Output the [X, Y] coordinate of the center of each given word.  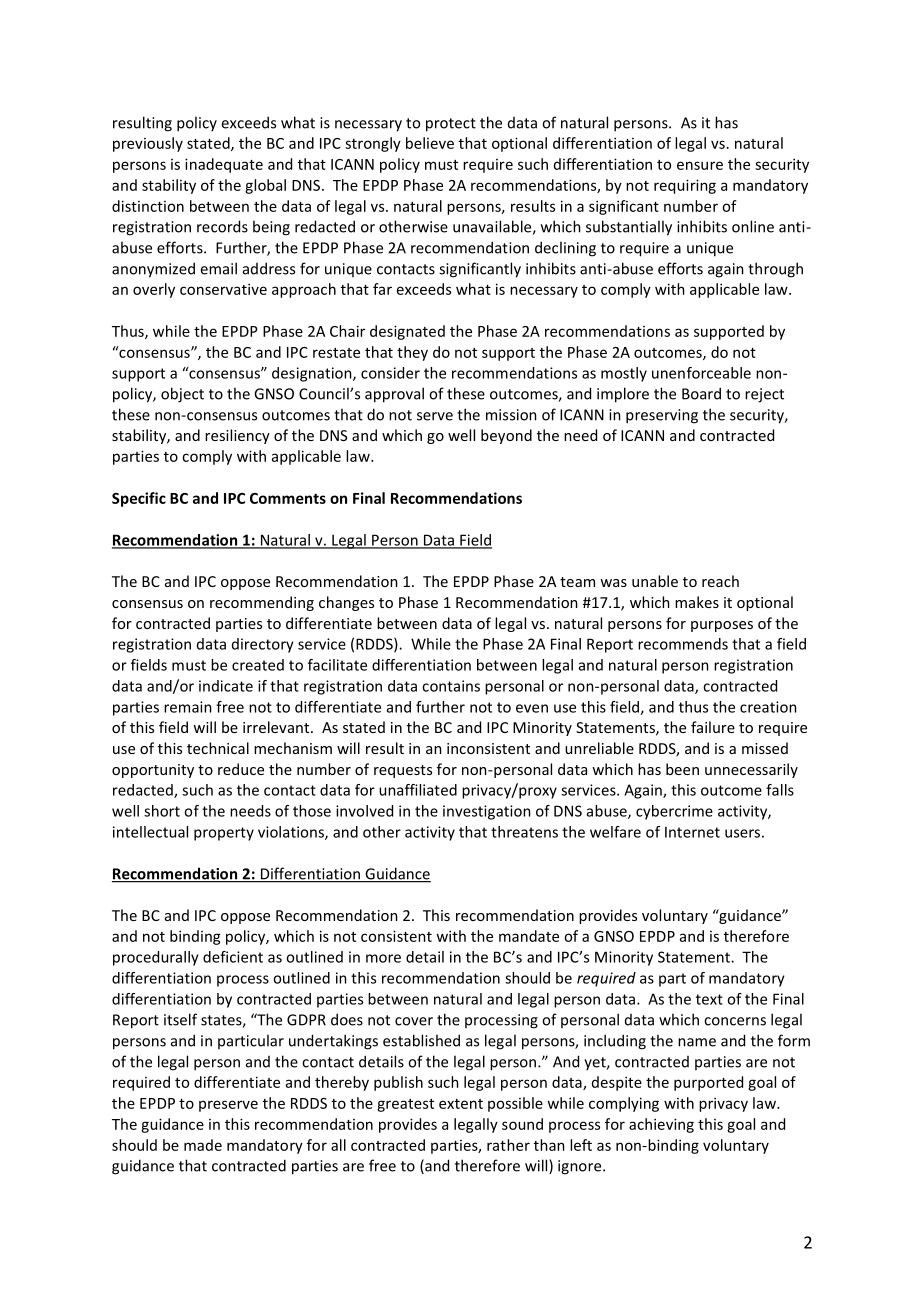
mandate [529, 936]
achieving [661, 1125]
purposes [722, 626]
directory [263, 645]
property [224, 834]
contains [451, 686]
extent [461, 1104]
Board [701, 393]
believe [430, 143]
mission [511, 415]
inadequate [224, 165]
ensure [700, 165]
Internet [692, 832]
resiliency [237, 436]
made [203, 1145]
